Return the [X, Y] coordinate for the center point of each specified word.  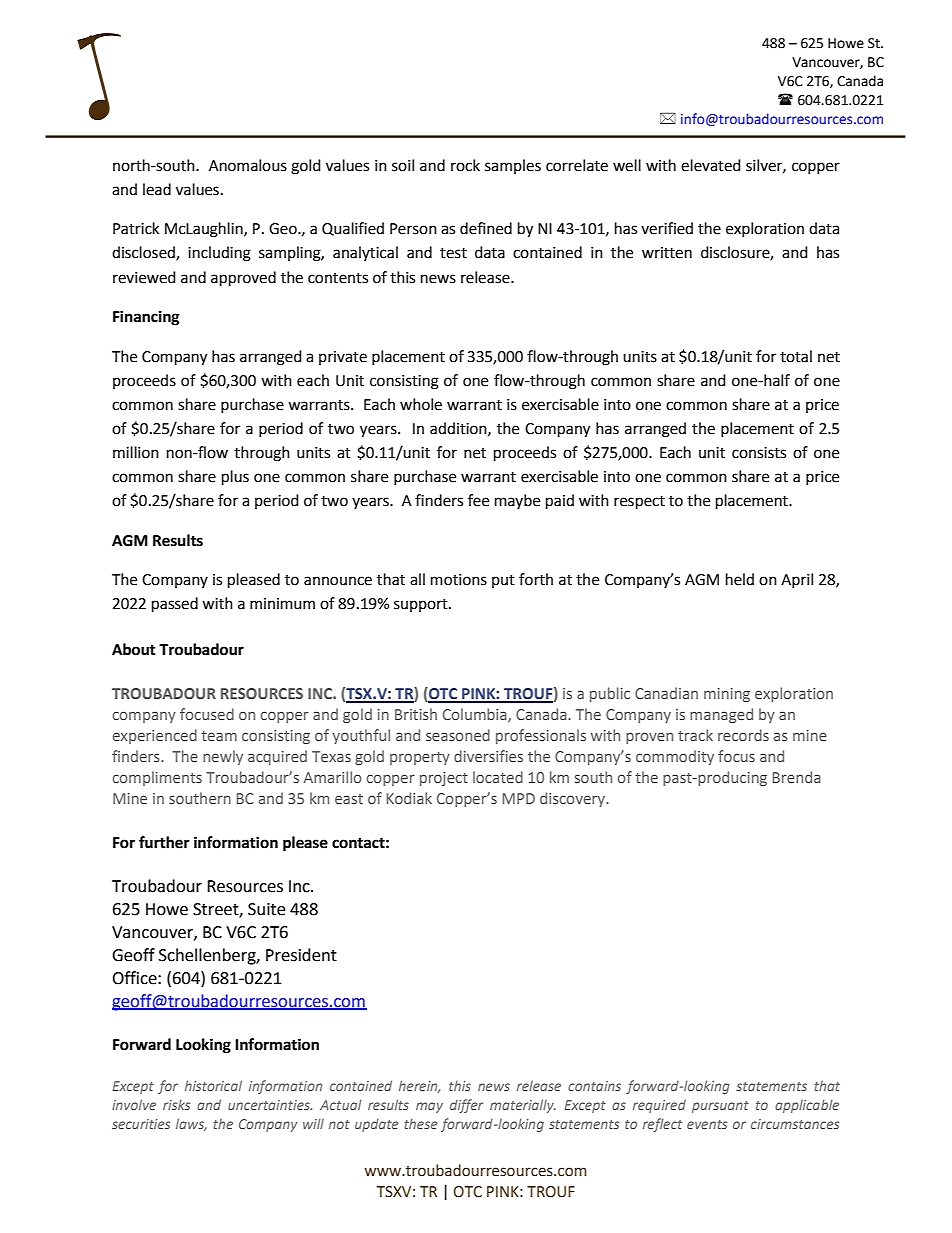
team [219, 736]
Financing [146, 318]
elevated [711, 165]
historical [213, 1085]
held [740, 579]
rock [465, 165]
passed [175, 605]
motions [459, 580]
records [743, 735]
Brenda [796, 777]
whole [421, 404]
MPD [518, 798]
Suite [266, 909]
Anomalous [248, 165]
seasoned [458, 735]
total [796, 356]
